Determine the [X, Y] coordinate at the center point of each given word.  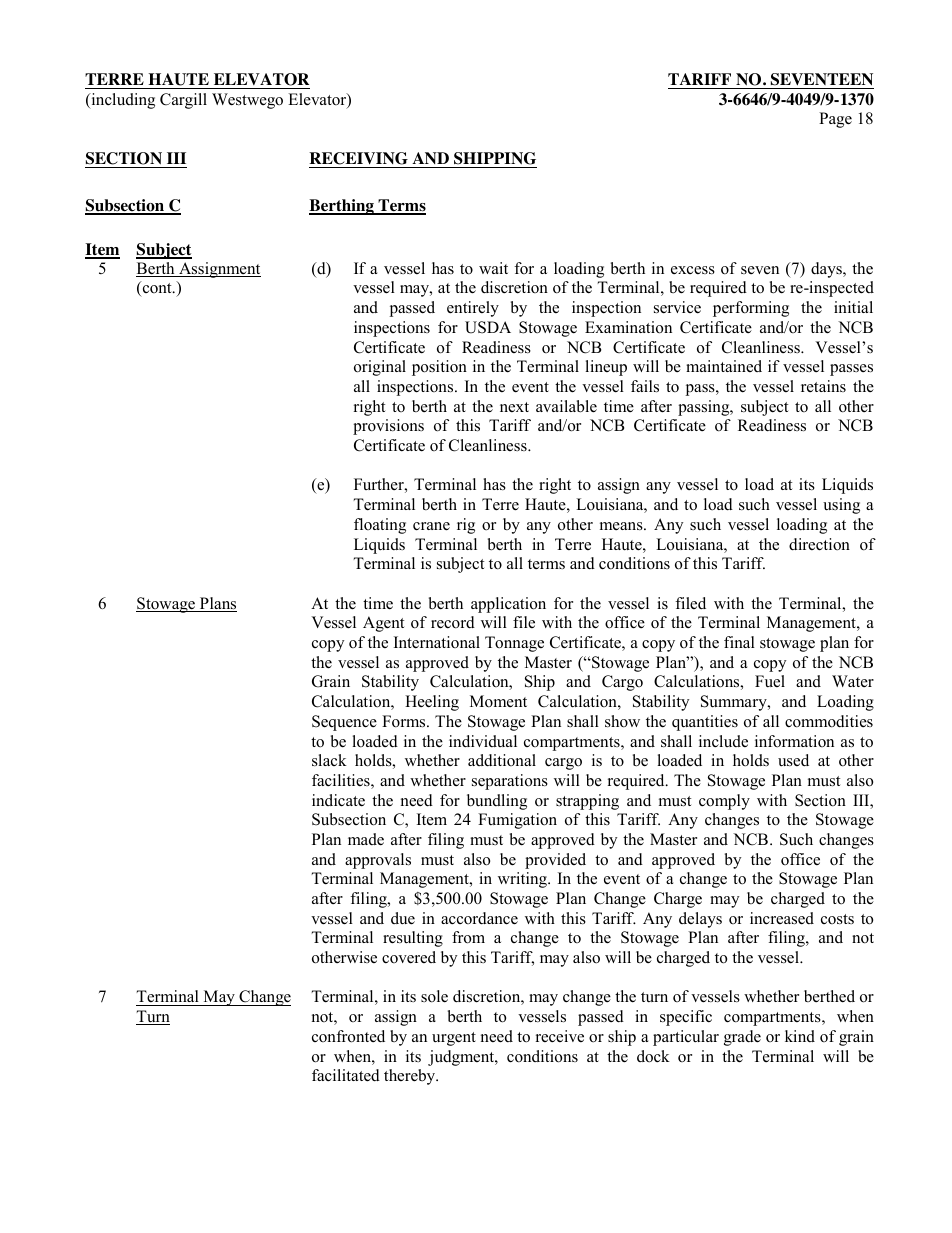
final [739, 642]
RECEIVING [359, 160]
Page [835, 120]
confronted [348, 1036]
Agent [383, 624]
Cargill [183, 101]
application [508, 605]
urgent [454, 1039]
